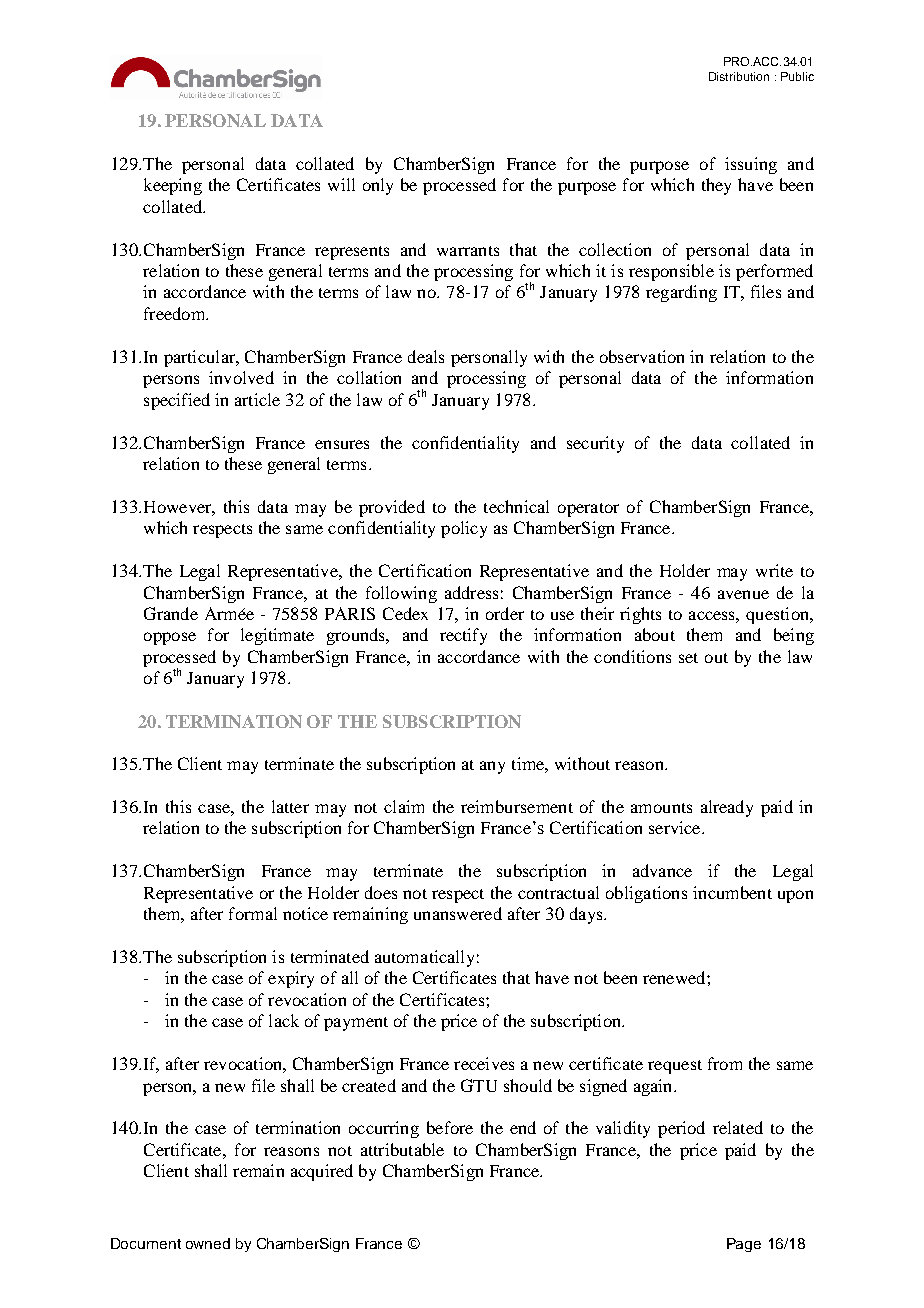  I want to click on keeping, so click(173, 186).
